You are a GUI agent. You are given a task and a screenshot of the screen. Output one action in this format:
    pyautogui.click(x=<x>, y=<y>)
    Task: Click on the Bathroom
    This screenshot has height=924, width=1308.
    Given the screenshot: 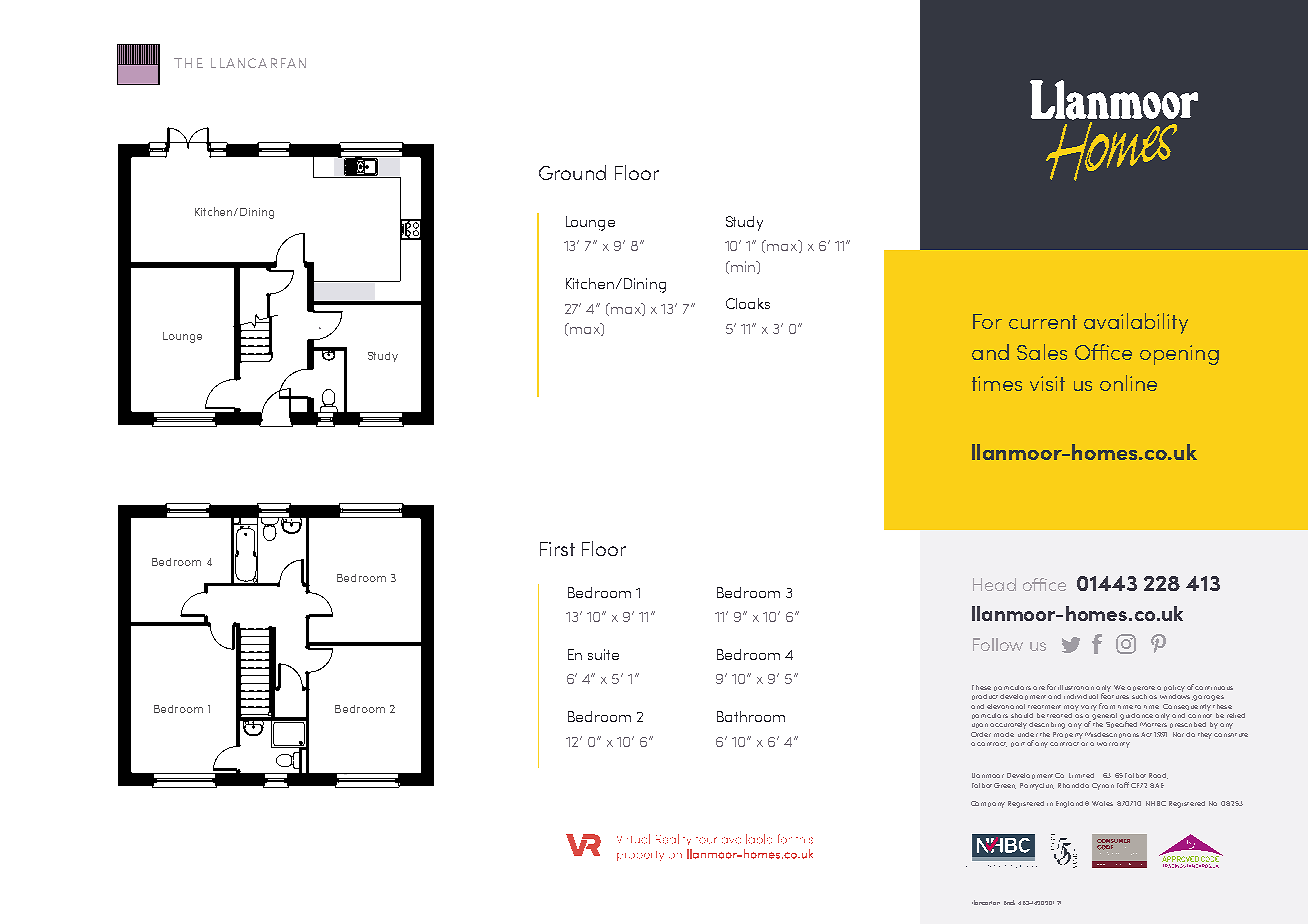 What is the action you would take?
    pyautogui.click(x=751, y=716)
